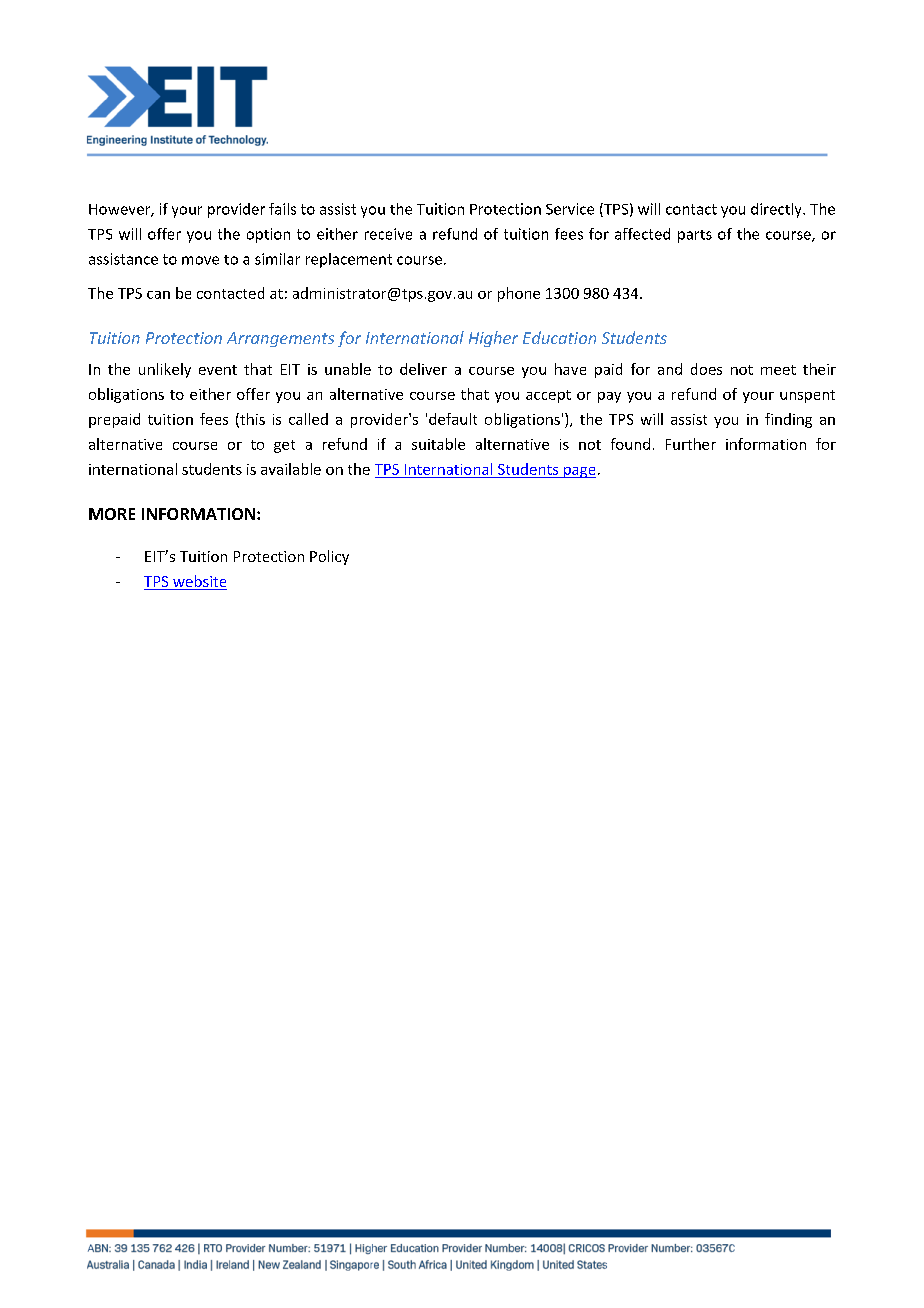 The width and height of the screenshot is (924, 1308). I want to click on page, so click(578, 472).
